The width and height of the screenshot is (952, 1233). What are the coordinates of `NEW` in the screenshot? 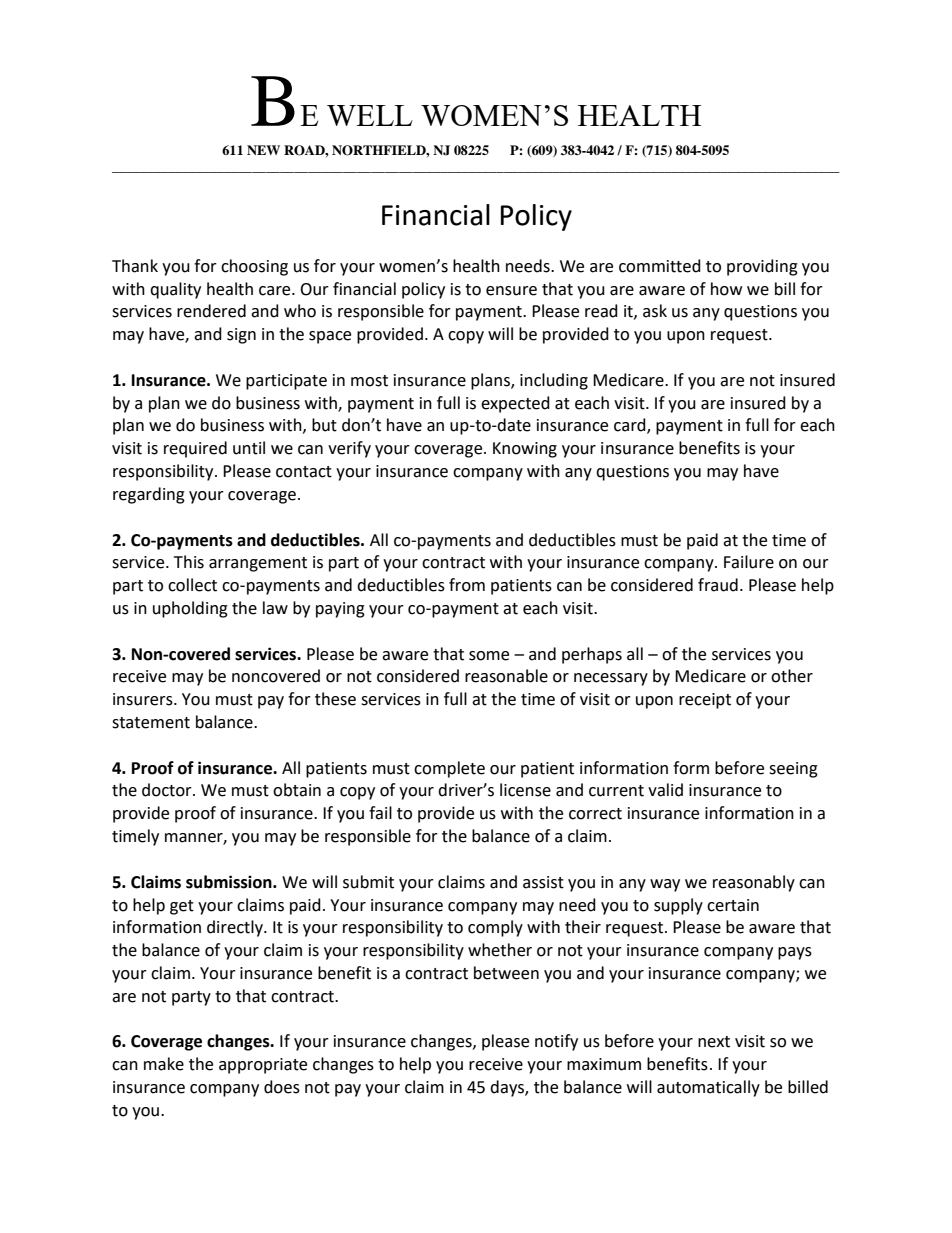 It's located at (263, 150).
